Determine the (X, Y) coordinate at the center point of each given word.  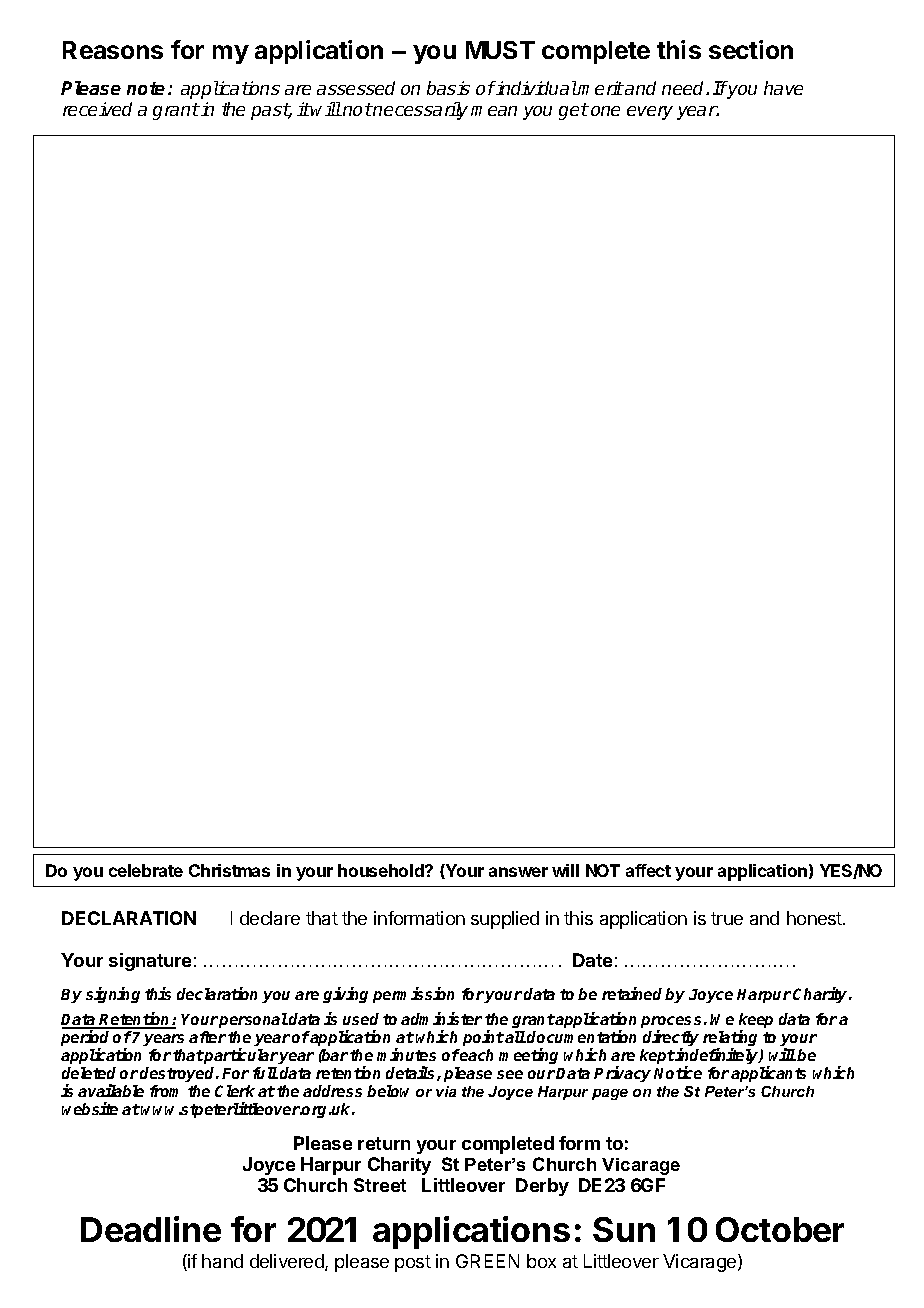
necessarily (420, 111)
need (684, 88)
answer (518, 872)
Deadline (151, 1229)
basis (448, 88)
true (727, 918)
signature (150, 962)
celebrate (146, 870)
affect (648, 870)
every (650, 113)
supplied (505, 920)
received (97, 109)
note (146, 88)
